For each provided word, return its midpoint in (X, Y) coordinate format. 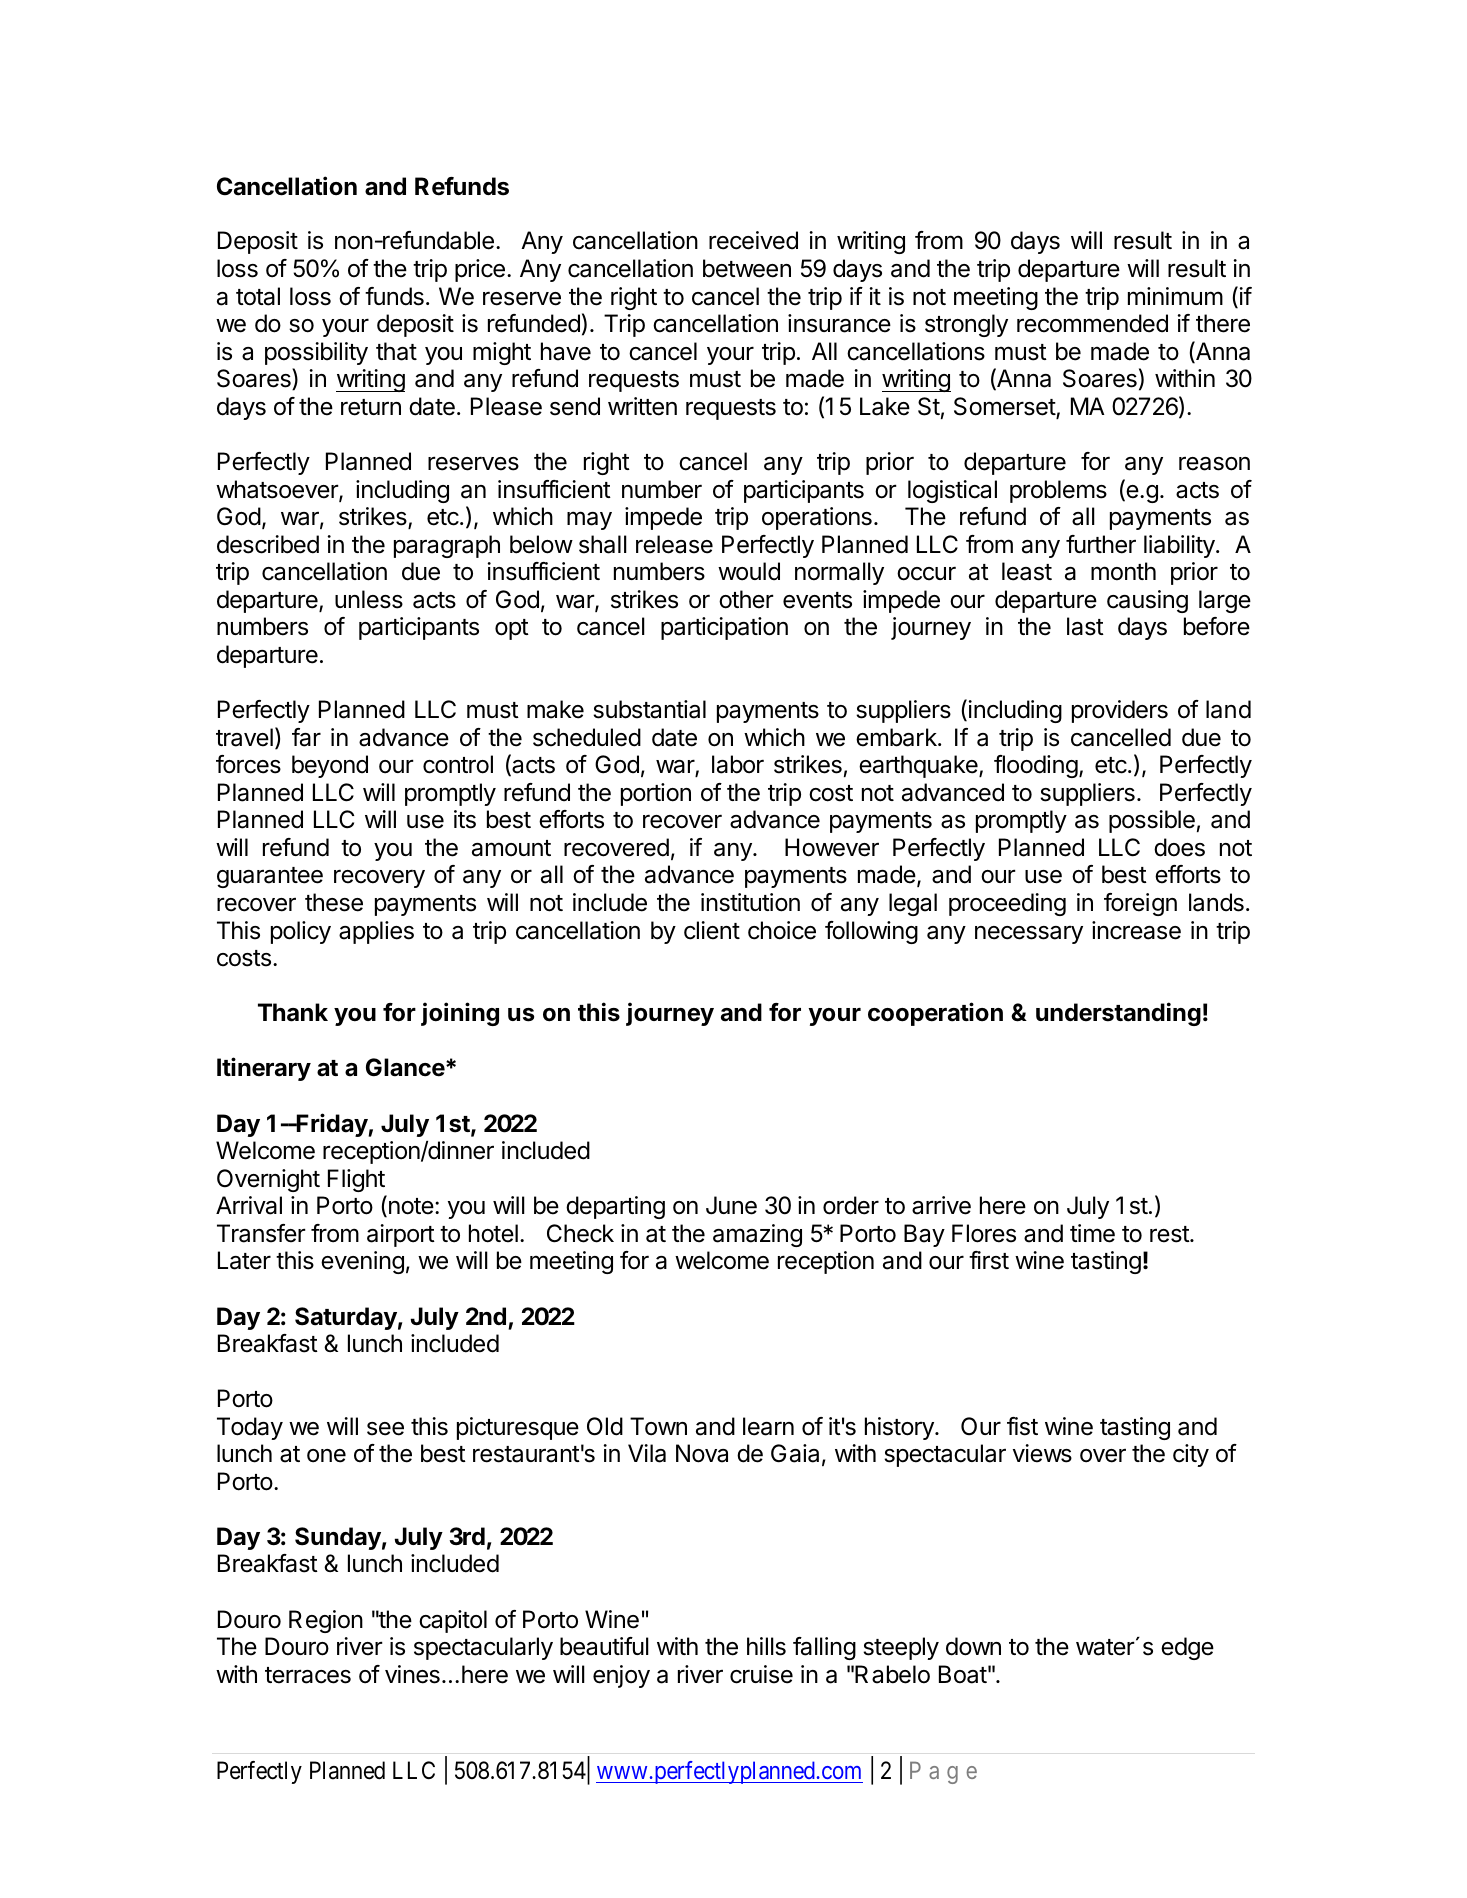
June (731, 1205)
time (1092, 1233)
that (396, 351)
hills (766, 1646)
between (747, 268)
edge (1187, 1648)
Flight (356, 1180)
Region (326, 1621)
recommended (1092, 323)
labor (738, 764)
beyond (330, 766)
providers (1120, 711)
